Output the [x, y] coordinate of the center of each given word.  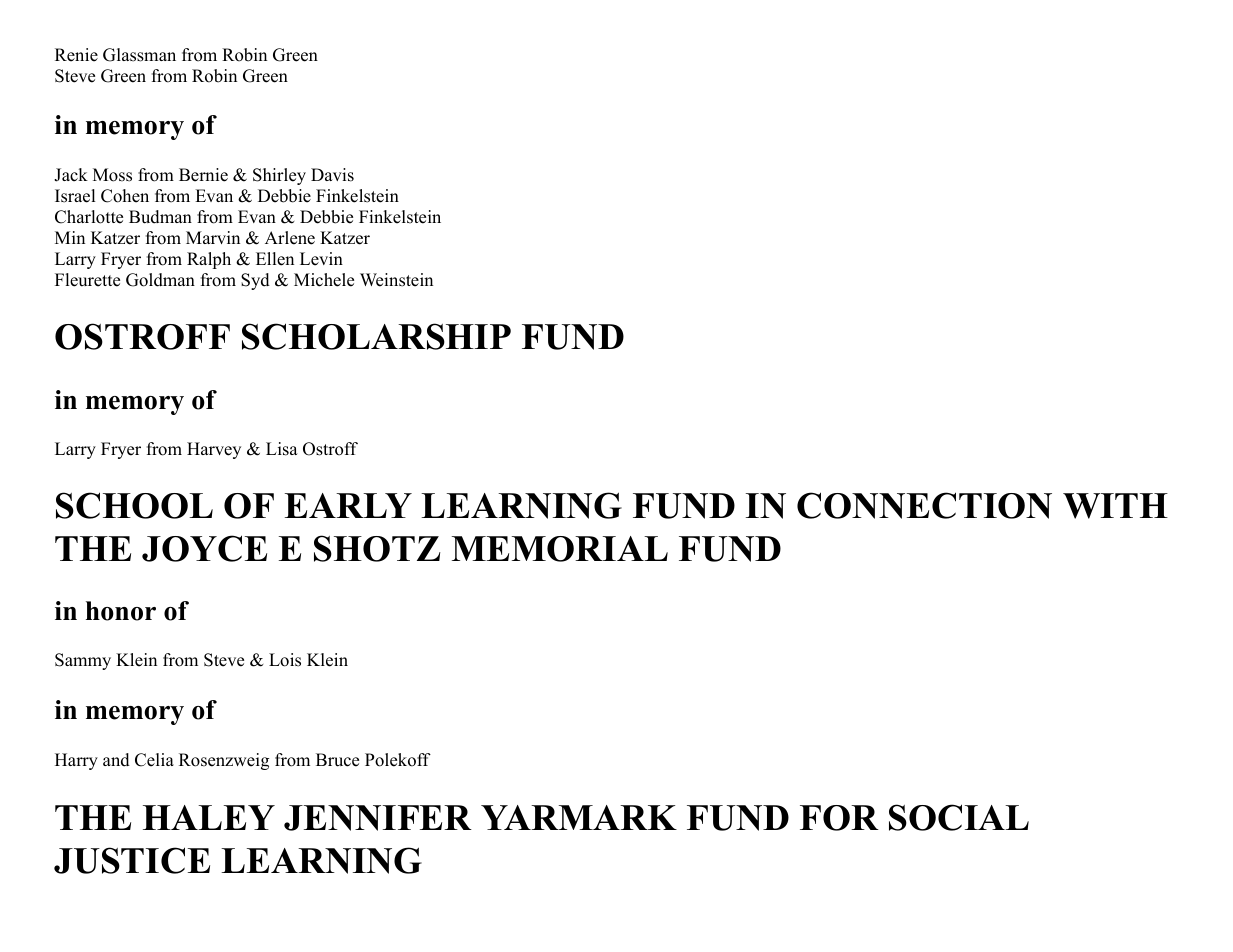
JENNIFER [378, 818]
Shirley [279, 176]
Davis [332, 175]
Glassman [139, 55]
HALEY [209, 817]
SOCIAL [959, 817]
